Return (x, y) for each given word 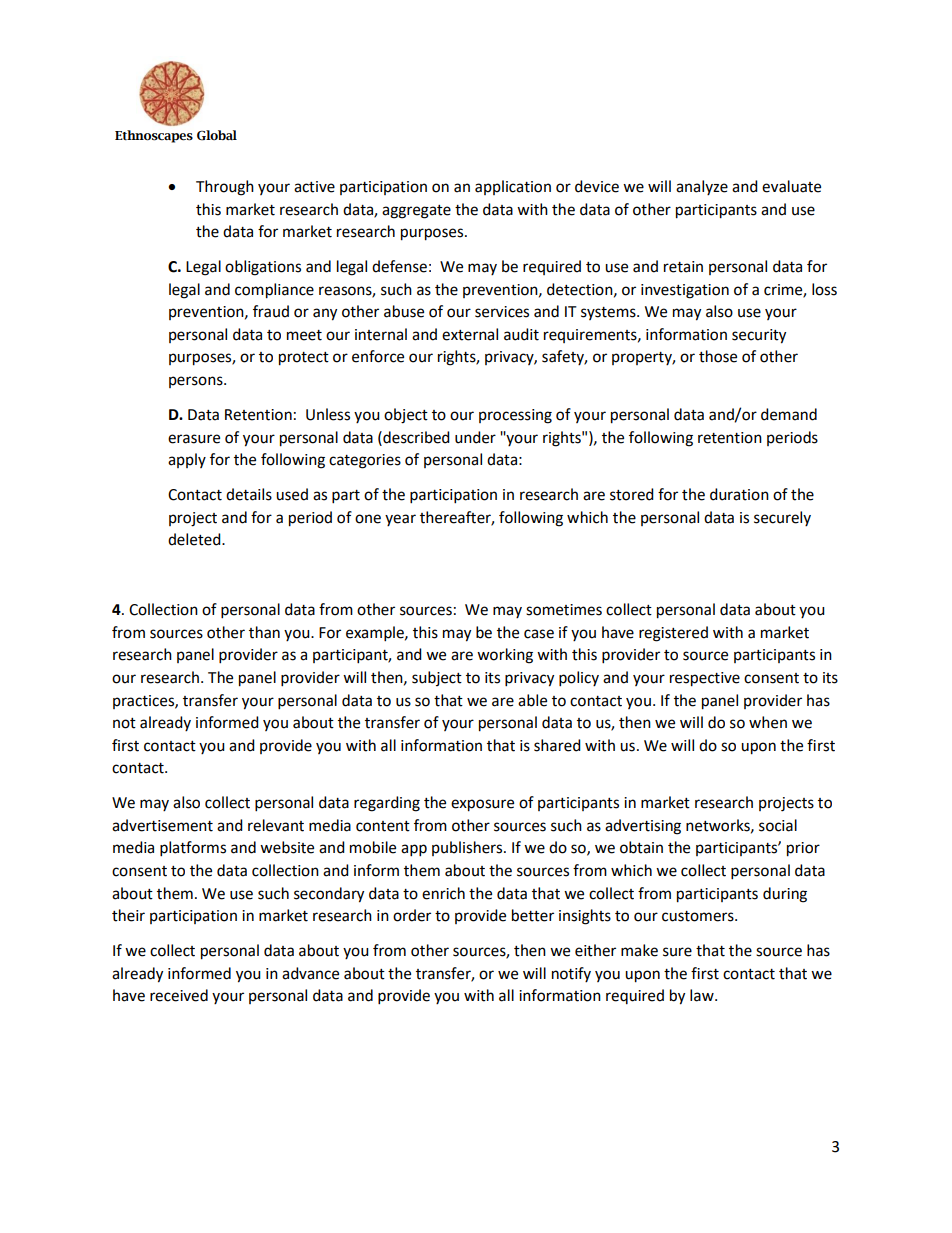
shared (557, 745)
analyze (702, 187)
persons (197, 382)
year (400, 520)
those (718, 356)
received (179, 995)
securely (782, 518)
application (513, 187)
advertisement (162, 825)
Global (217, 135)
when (768, 722)
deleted (195, 539)
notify (571, 974)
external (470, 334)
